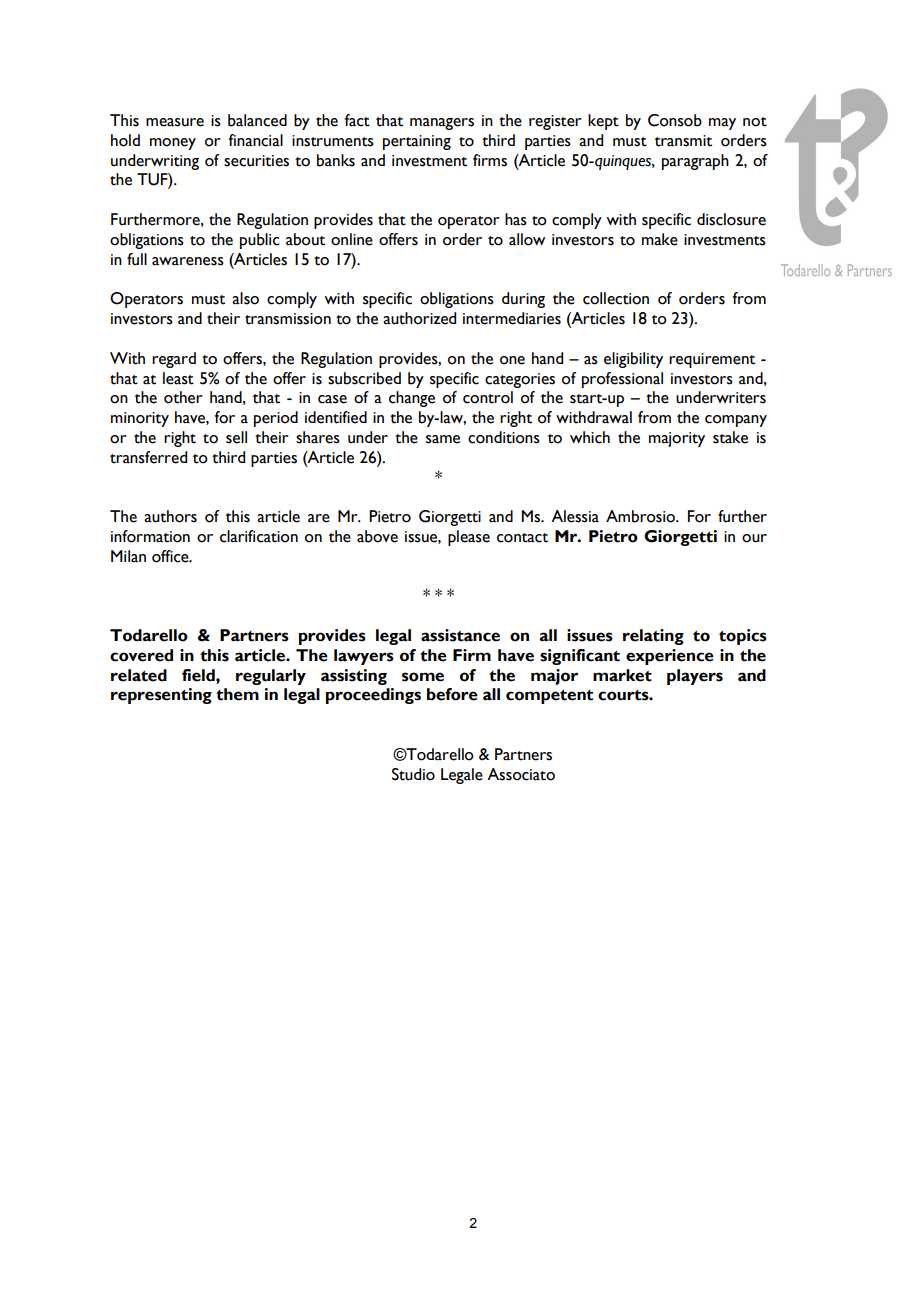  Describe the element at coordinates (417, 142) in the document. I see `pertaining` at that location.
